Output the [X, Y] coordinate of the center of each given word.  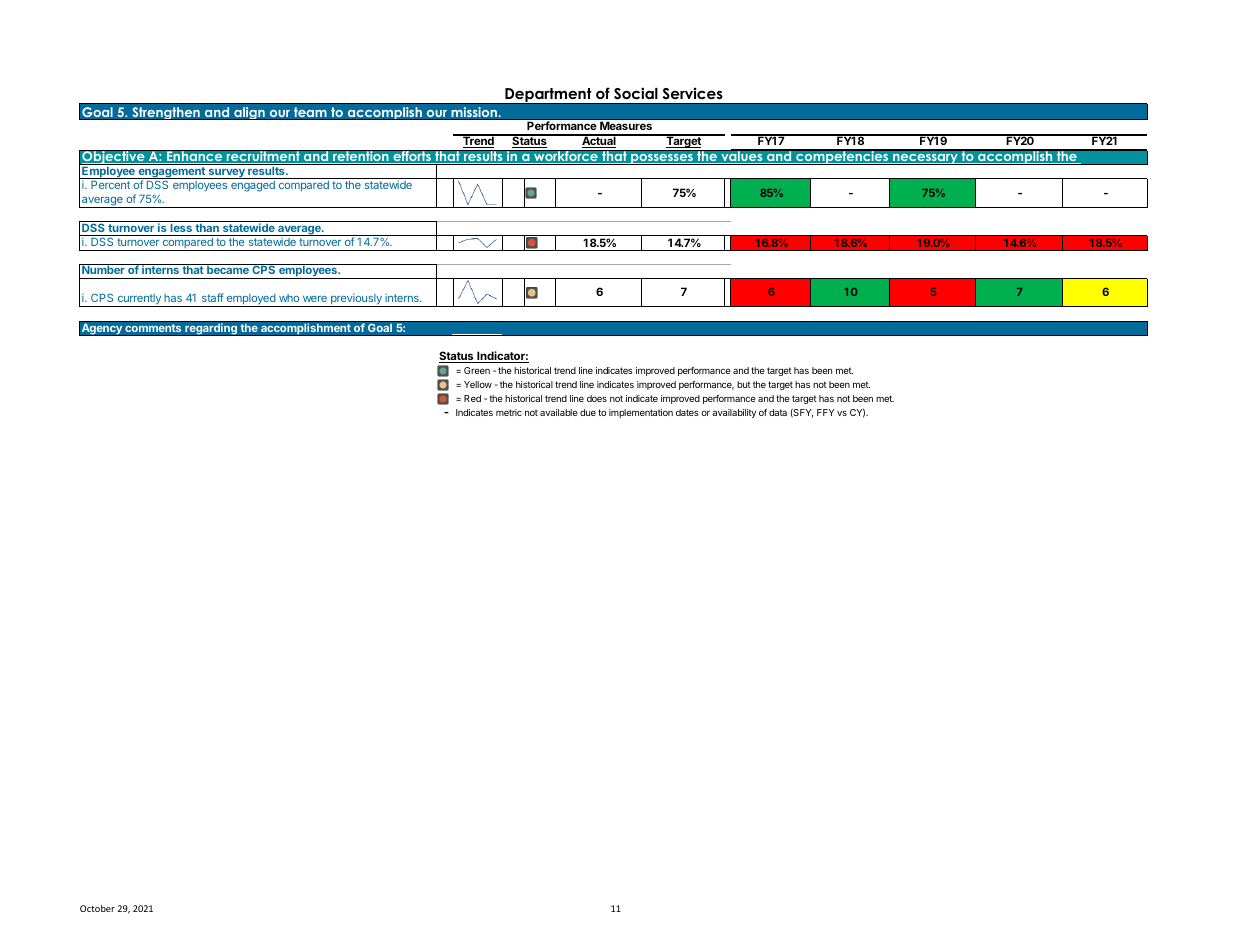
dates [687, 412]
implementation [641, 413]
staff [213, 297]
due [588, 412]
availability [734, 413]
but [744, 384]
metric [509, 412]
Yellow [478, 384]
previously [356, 300]
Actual [599, 141]
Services [693, 93]
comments [153, 328]
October [97, 908]
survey [226, 174]
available [559, 412]
